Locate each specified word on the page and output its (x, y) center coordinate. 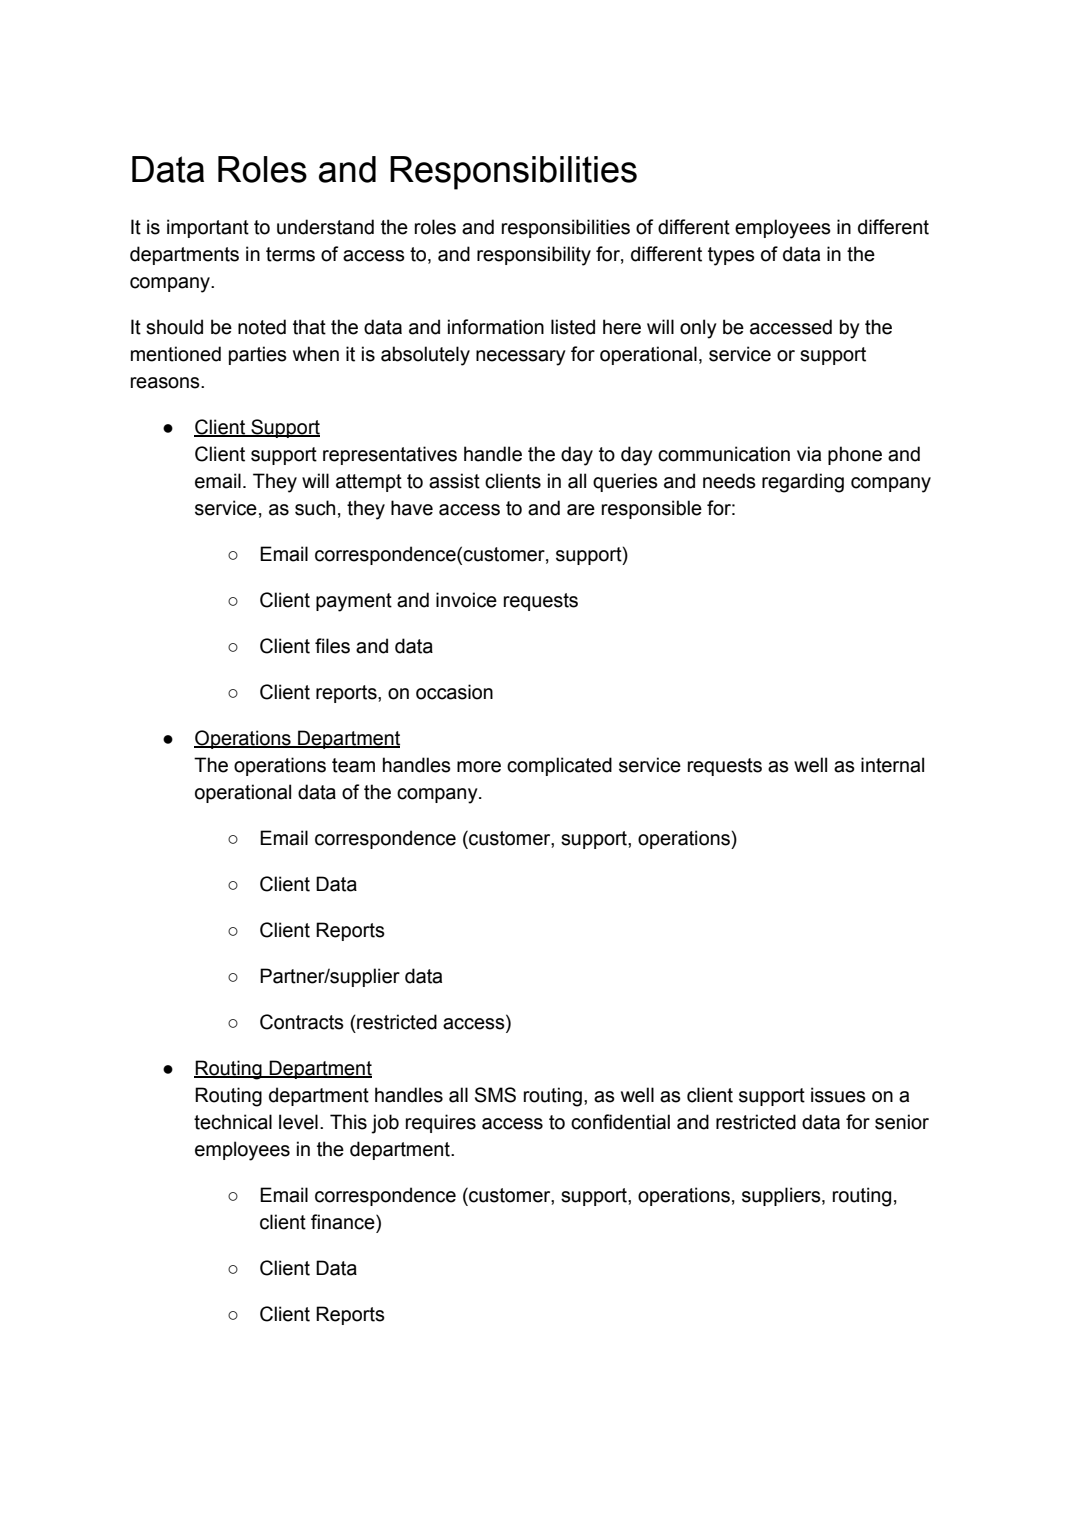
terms (290, 254)
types (731, 256)
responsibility (534, 256)
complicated (559, 766)
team (353, 765)
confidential (620, 1122)
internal (892, 765)
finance (344, 1222)
